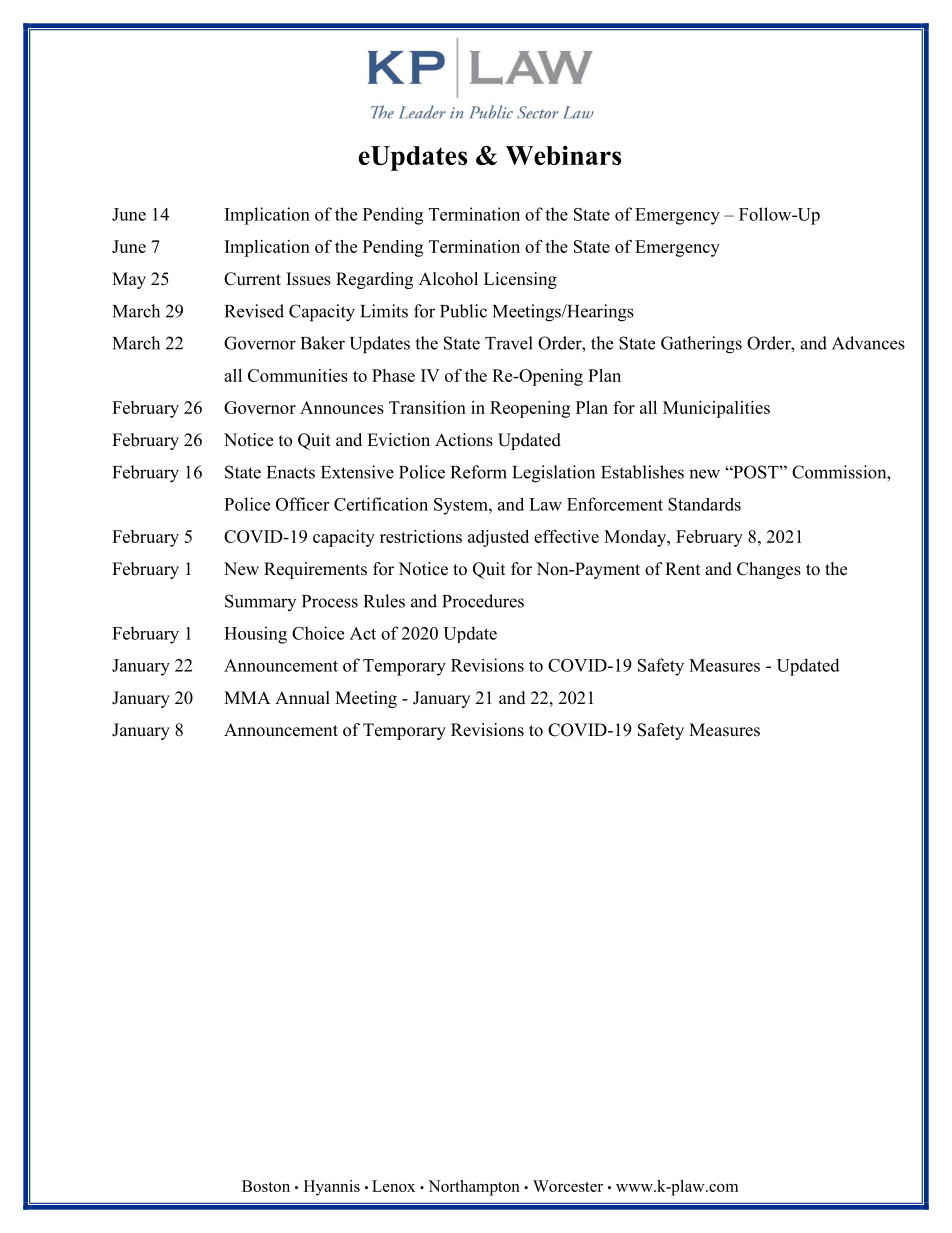 The width and height of the image is (952, 1233). I want to click on Changes, so click(769, 570).
